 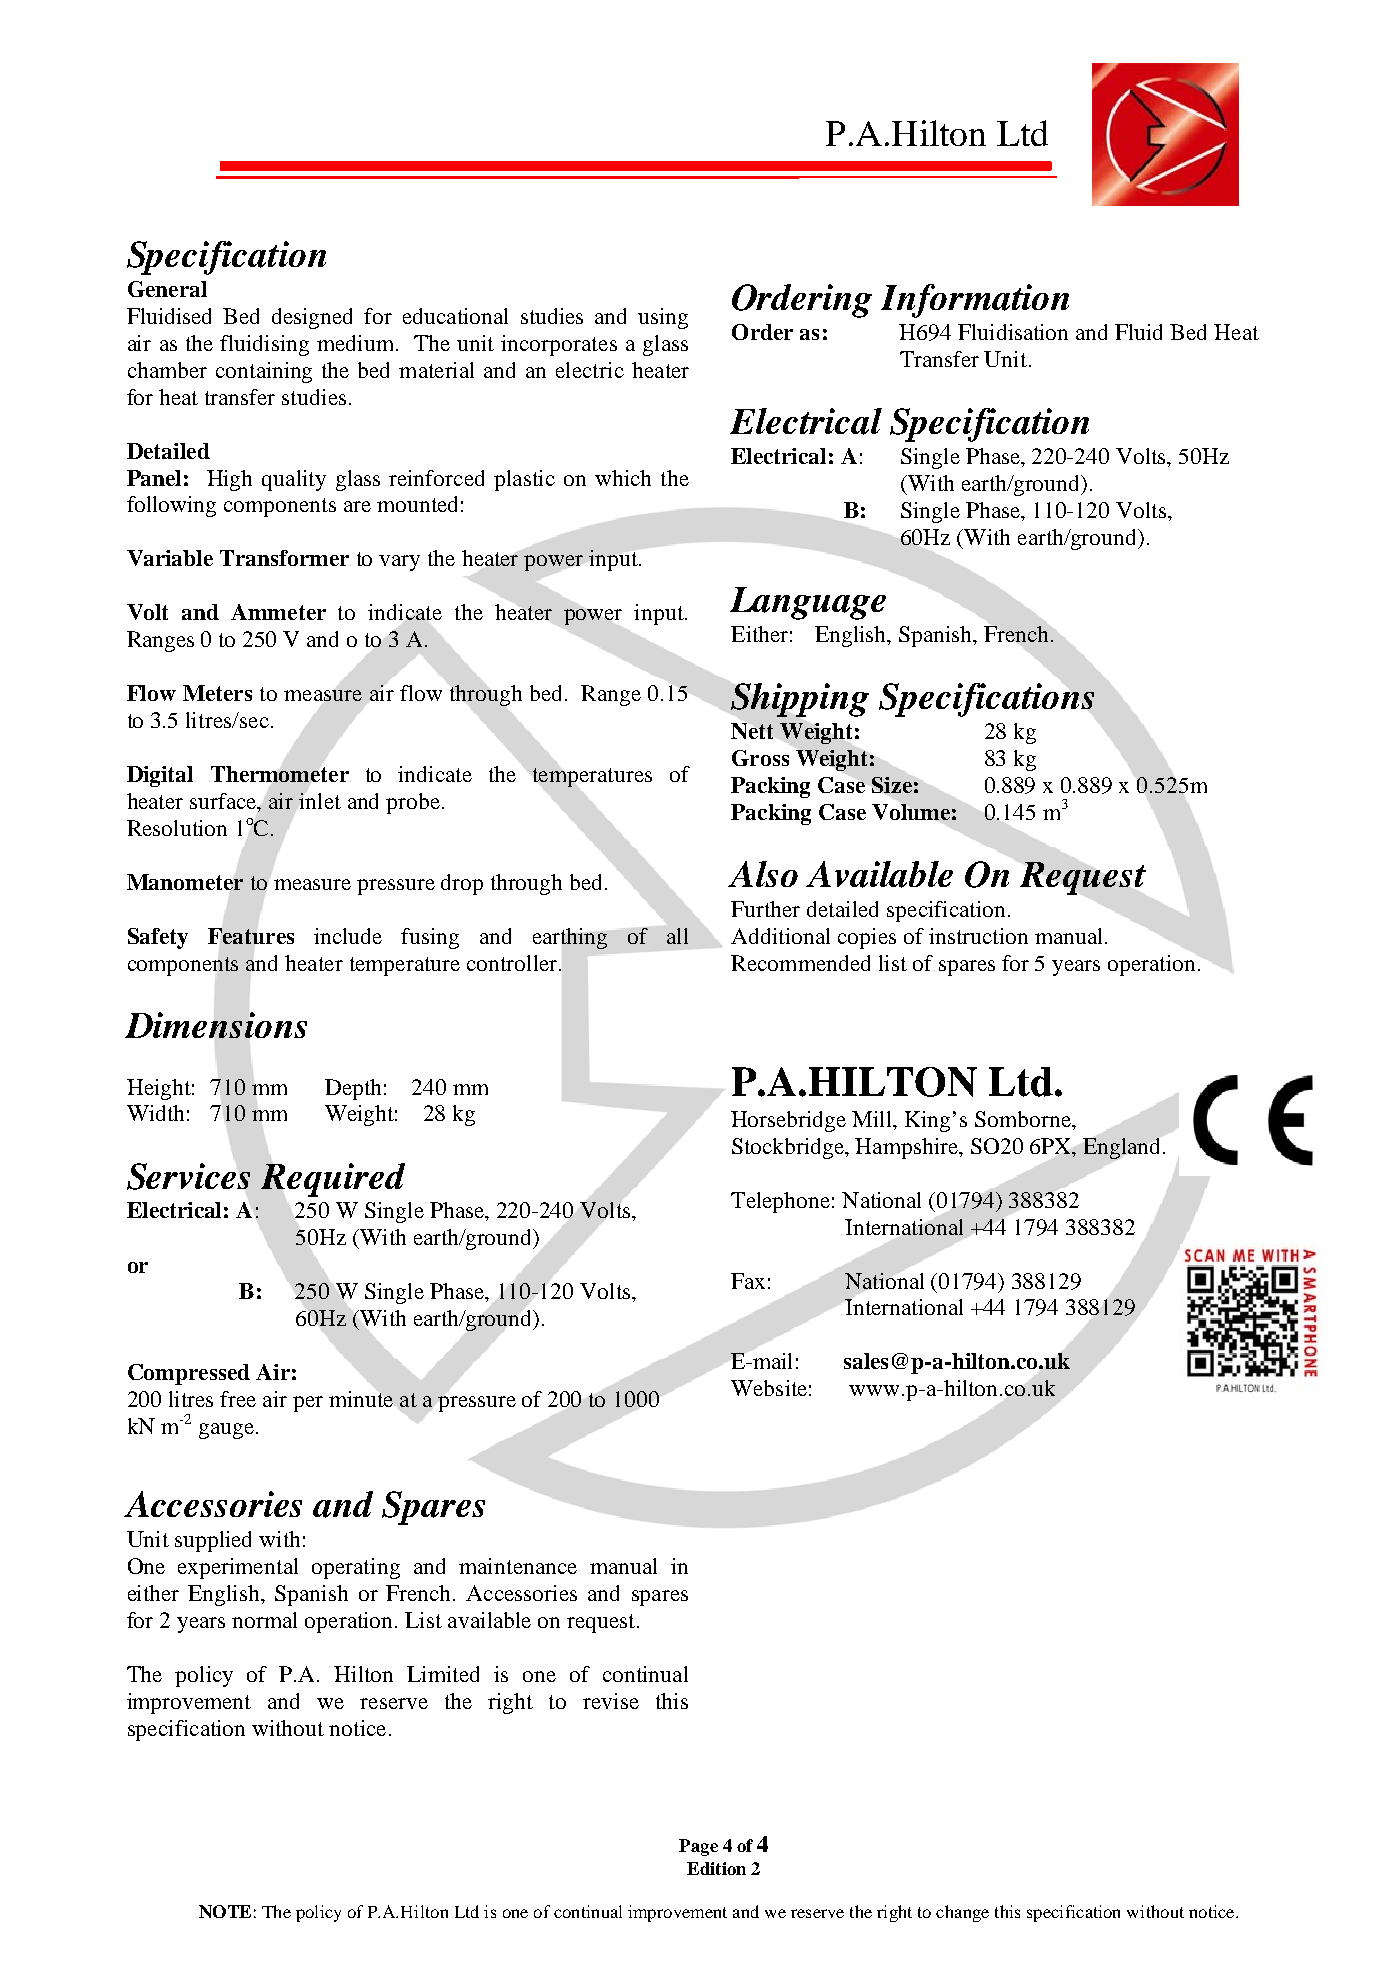 I want to click on NOTE, so click(x=225, y=1911).
